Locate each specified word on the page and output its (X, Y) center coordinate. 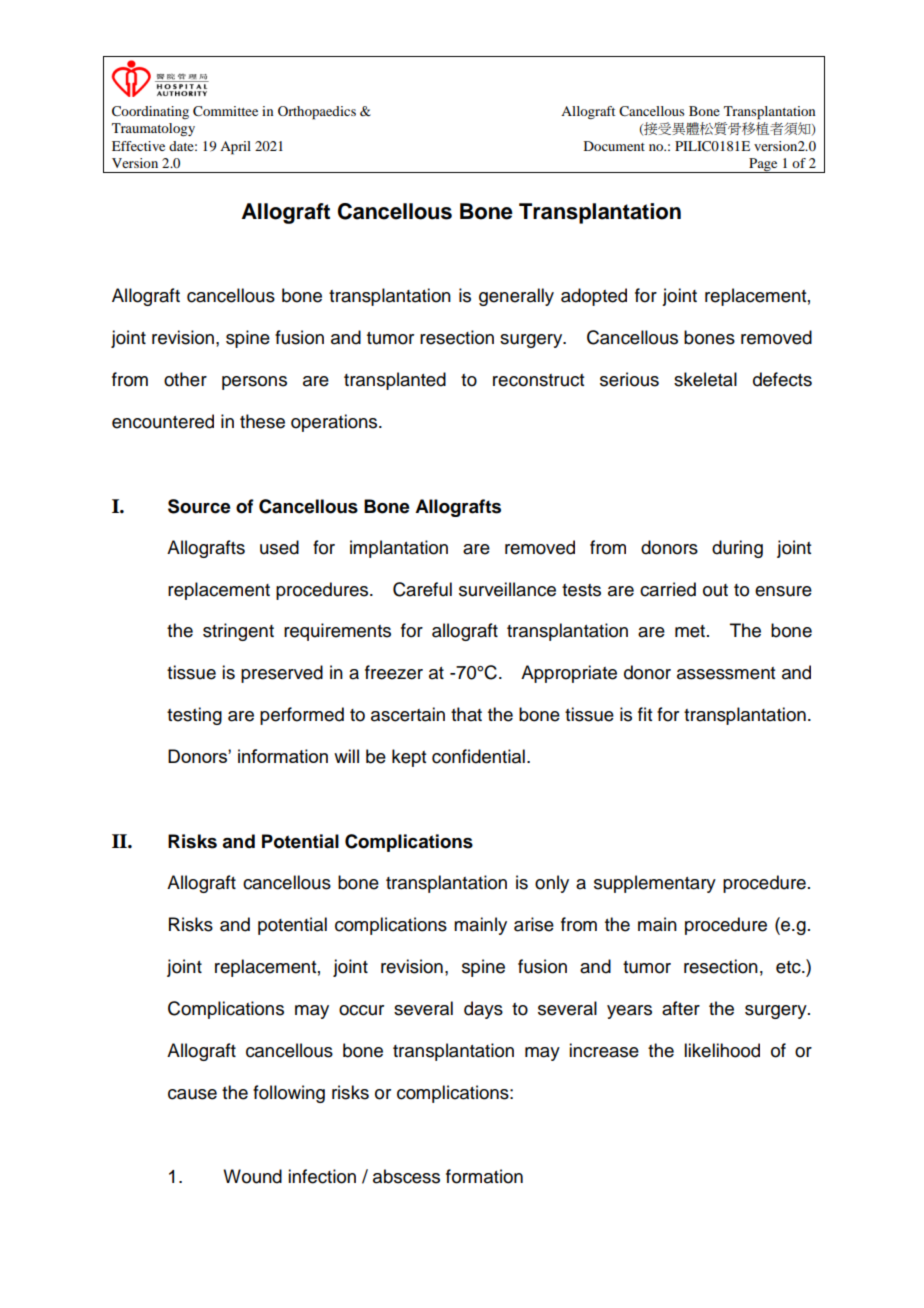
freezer (394, 672)
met (690, 631)
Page (763, 165)
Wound (252, 1176)
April (235, 148)
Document (614, 146)
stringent (238, 632)
